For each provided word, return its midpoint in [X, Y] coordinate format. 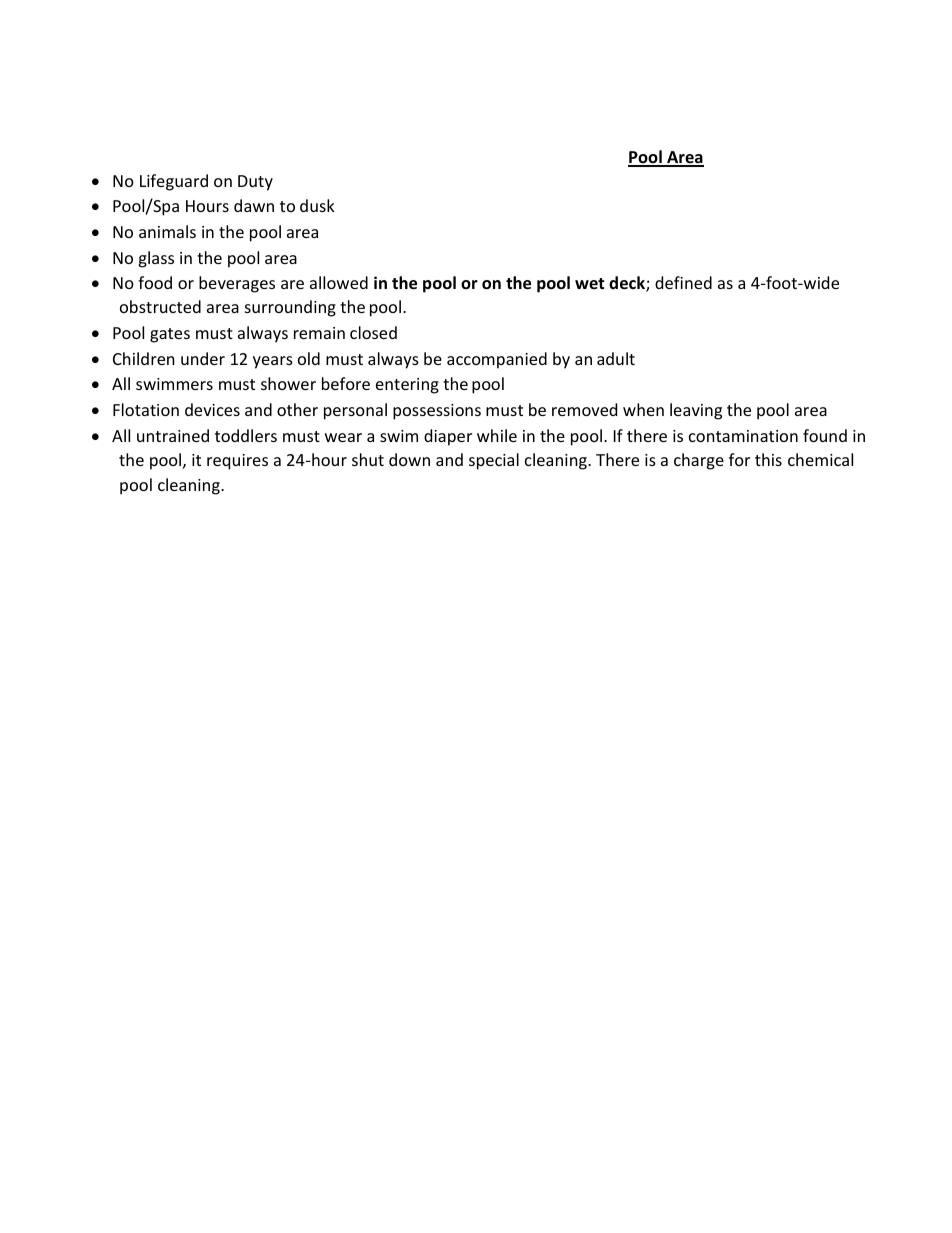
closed [373, 332]
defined [683, 282]
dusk [317, 205]
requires [237, 462]
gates [170, 335]
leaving [696, 411]
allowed [339, 282]
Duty [255, 183]
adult [616, 358]
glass [156, 259]
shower [288, 383]
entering [407, 386]
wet [589, 283]
